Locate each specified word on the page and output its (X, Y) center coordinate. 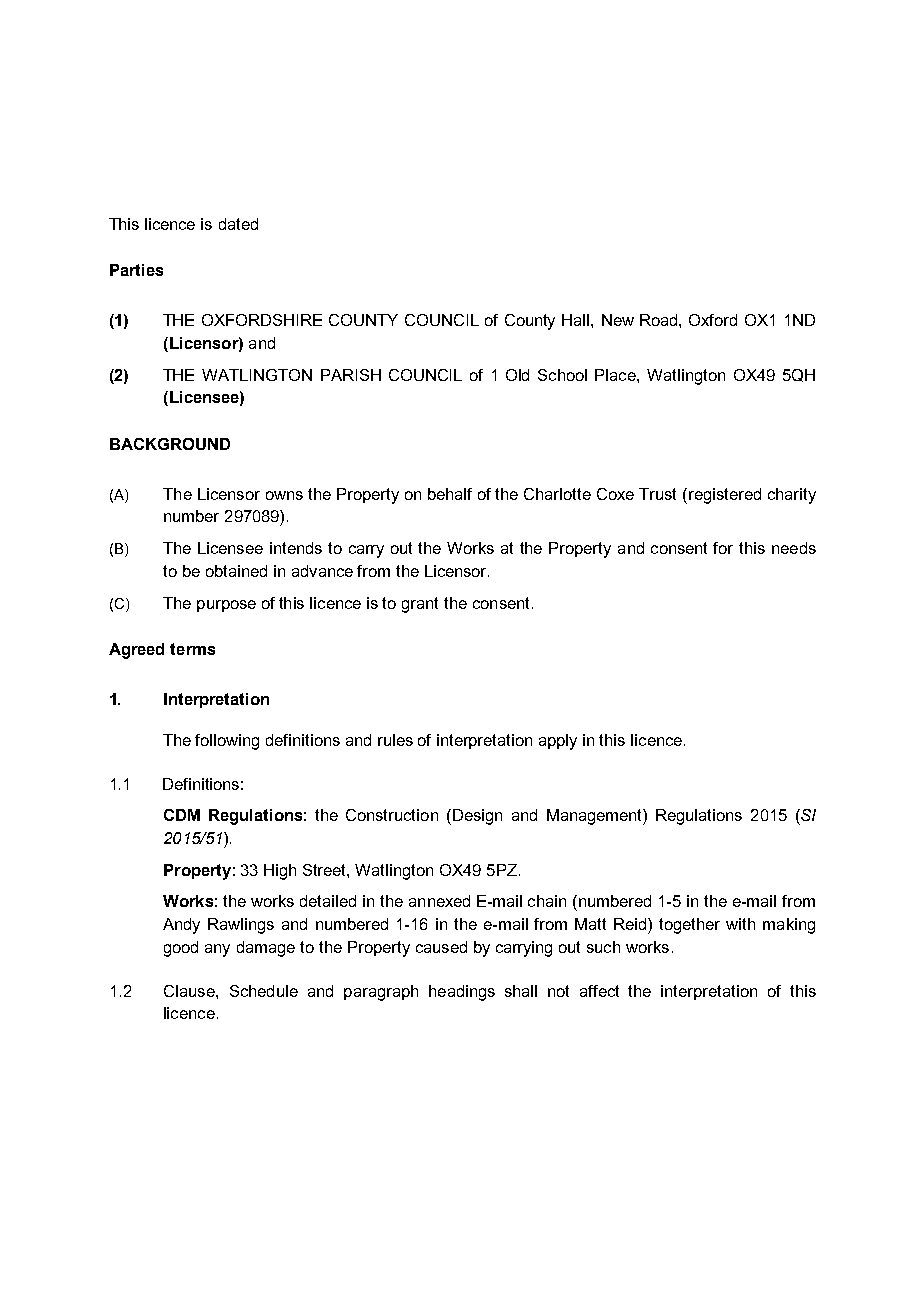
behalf (450, 494)
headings (462, 993)
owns (284, 495)
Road (660, 320)
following (227, 742)
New (618, 320)
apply (558, 742)
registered (725, 496)
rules (395, 740)
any (217, 950)
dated (238, 224)
